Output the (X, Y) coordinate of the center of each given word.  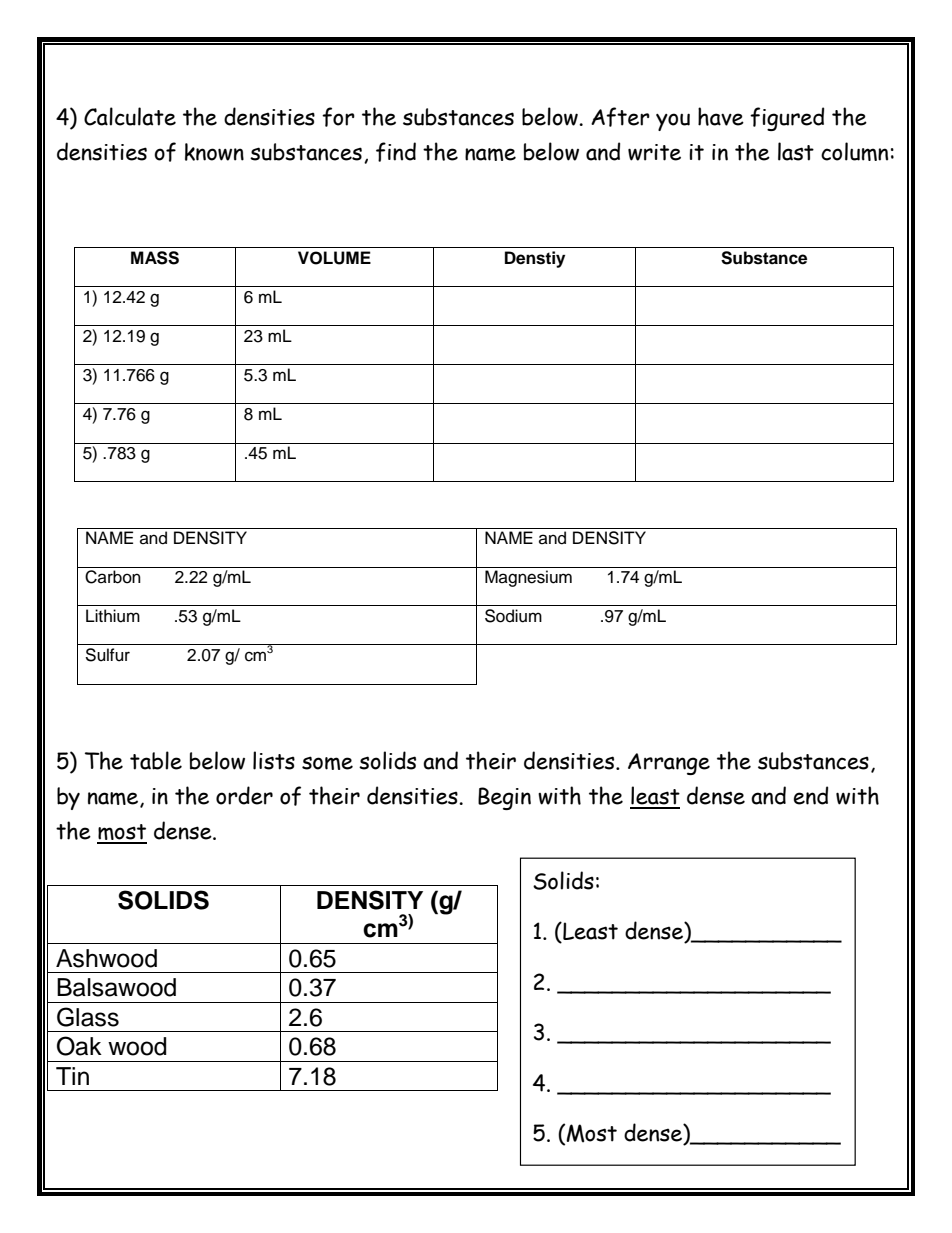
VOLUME (334, 258)
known (214, 152)
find (396, 152)
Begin (504, 798)
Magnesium (528, 578)
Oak (79, 1046)
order (244, 795)
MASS (155, 258)
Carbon (113, 577)
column (854, 151)
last (796, 151)
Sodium (513, 616)
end (811, 795)
